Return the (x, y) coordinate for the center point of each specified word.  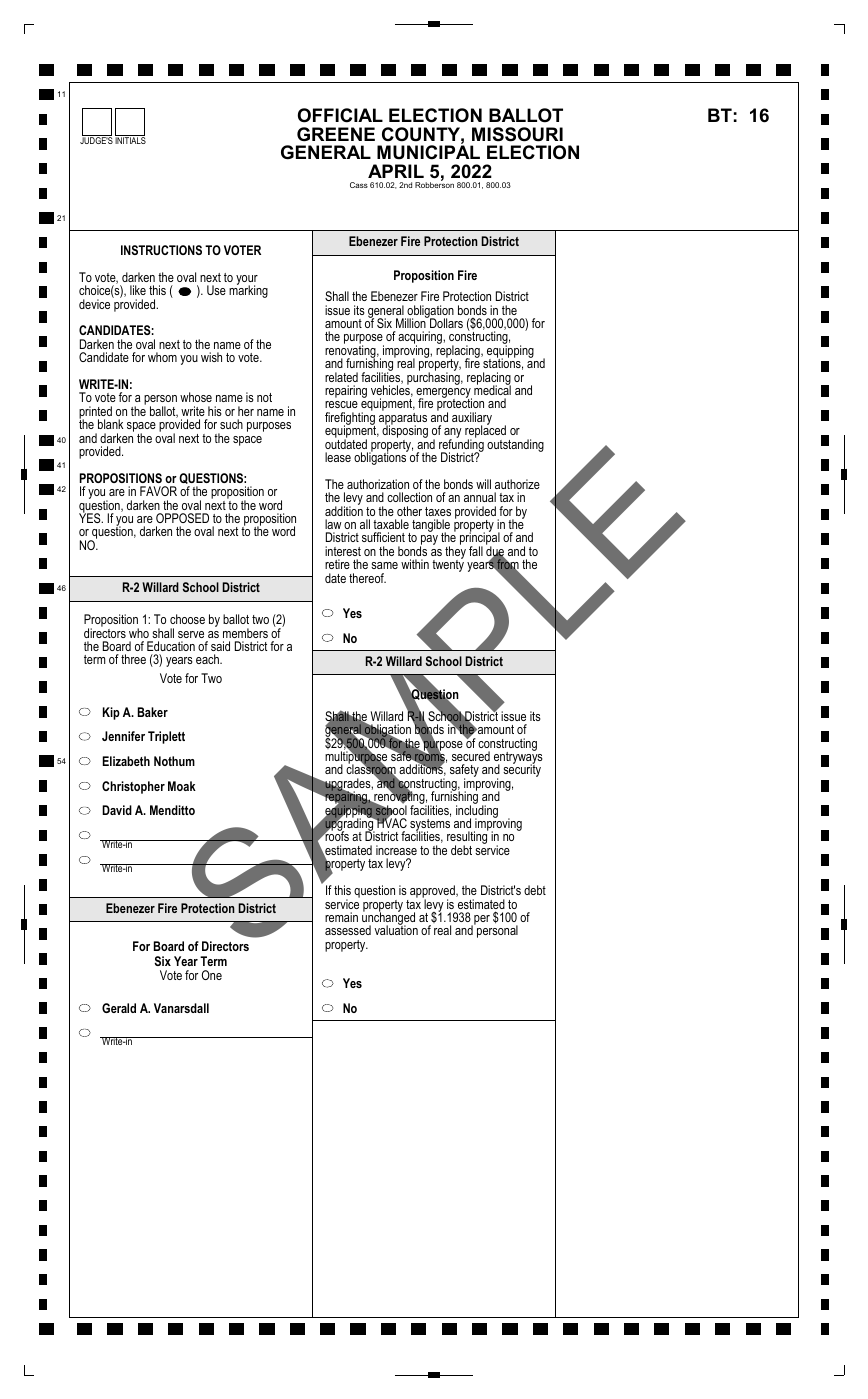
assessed (348, 930)
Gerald (119, 1008)
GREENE (336, 134)
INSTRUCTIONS (161, 250)
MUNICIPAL (428, 151)
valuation (396, 929)
